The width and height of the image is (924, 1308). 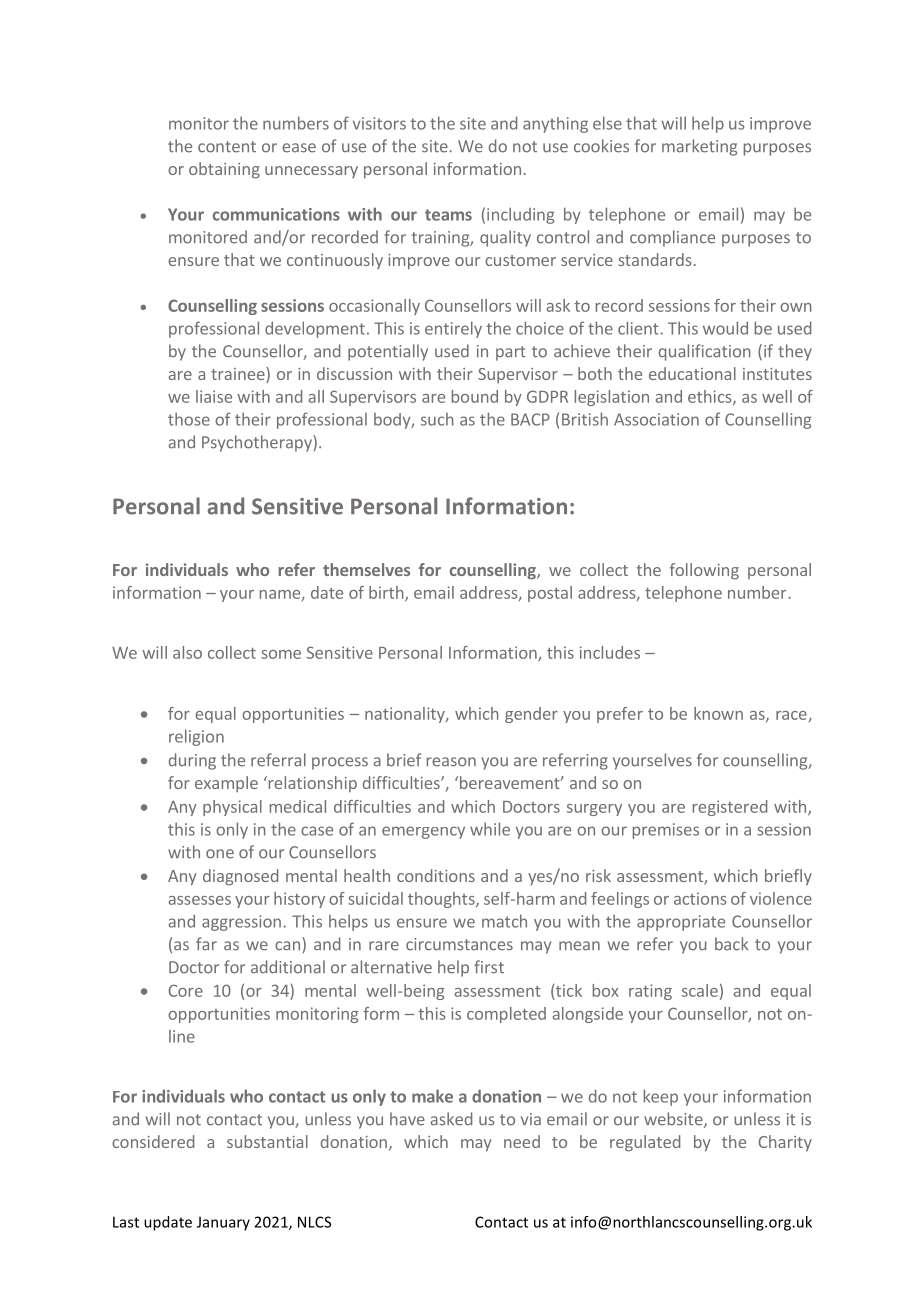 I want to click on need, so click(x=522, y=1141).
